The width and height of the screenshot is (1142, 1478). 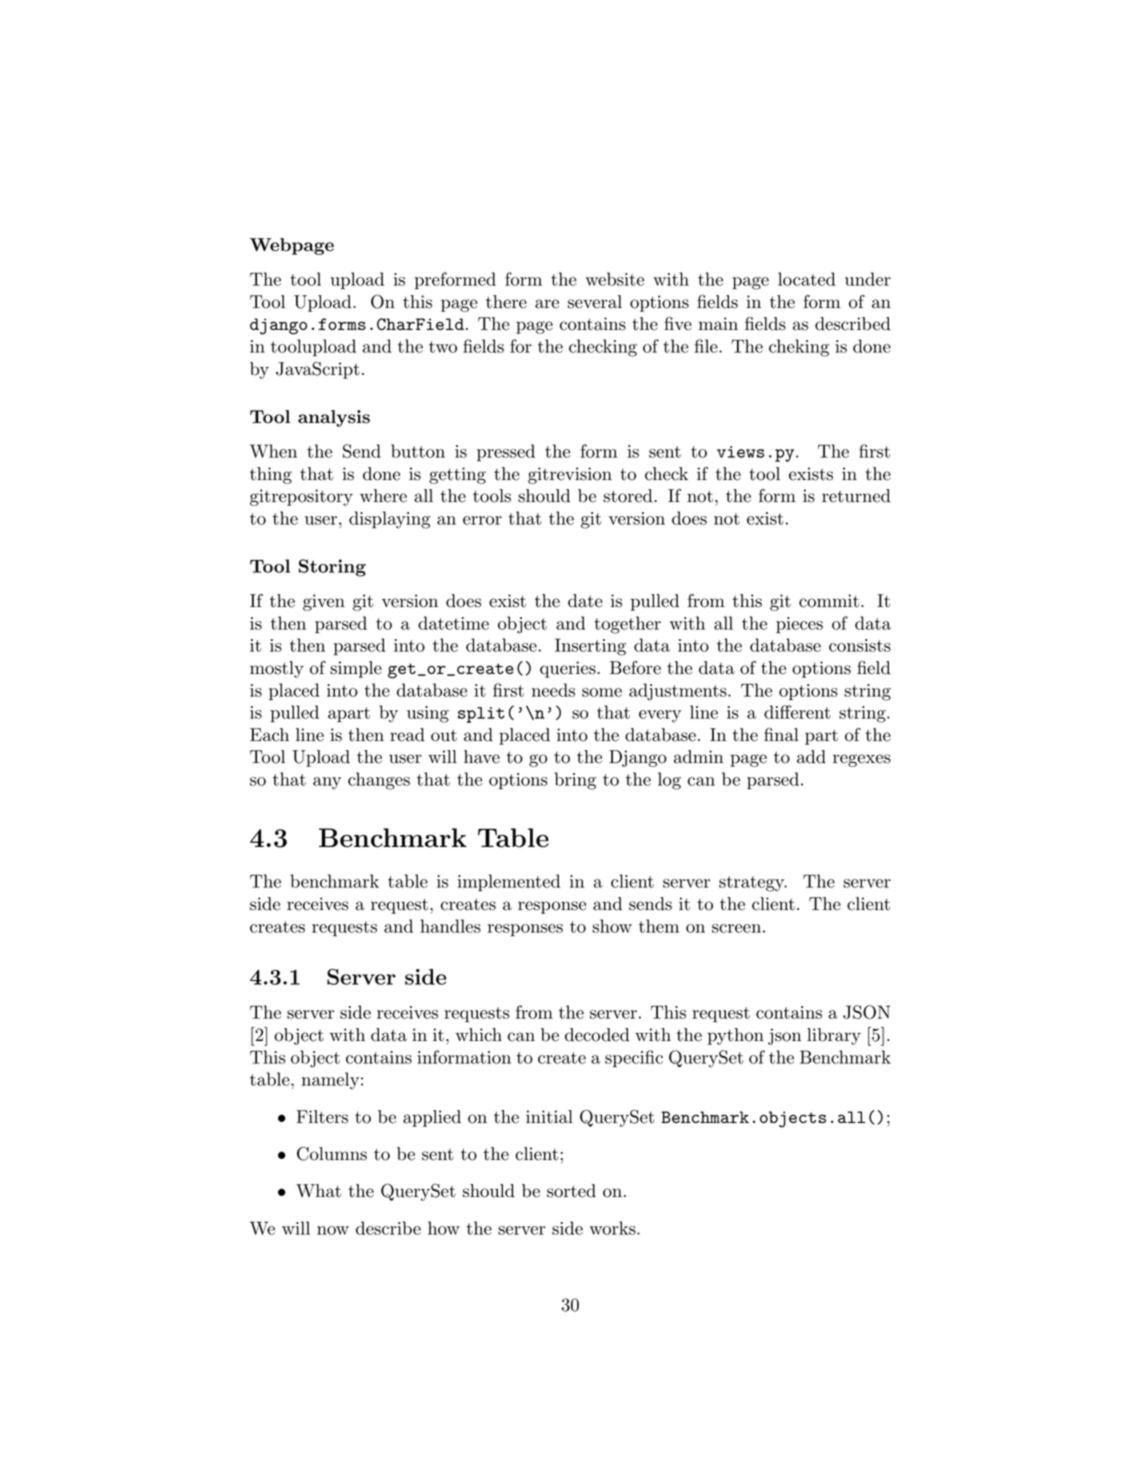 What do you see at coordinates (547, 304) in the screenshot?
I see `are` at bounding box center [547, 304].
